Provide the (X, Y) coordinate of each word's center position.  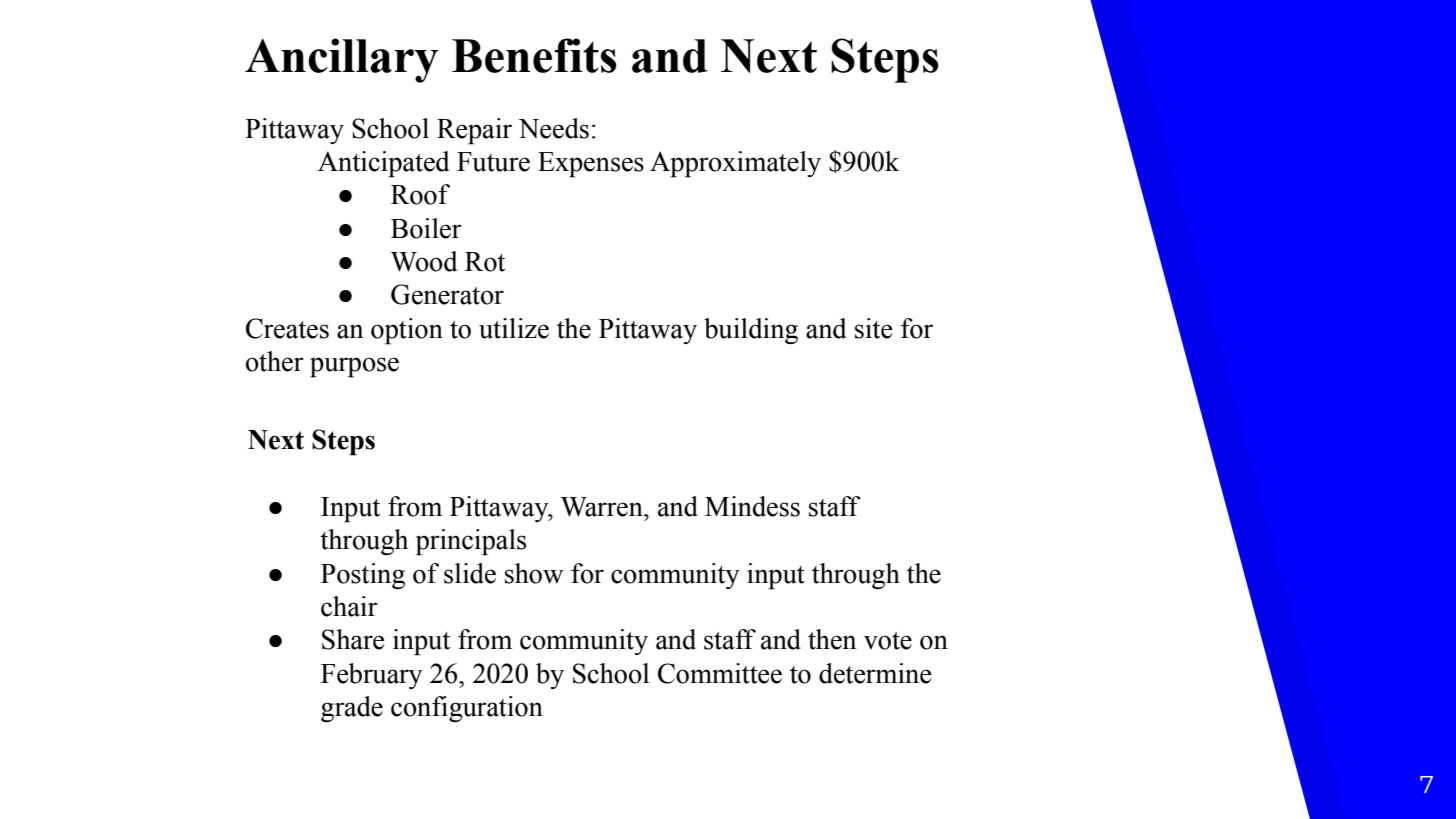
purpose (354, 367)
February (372, 676)
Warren (603, 507)
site (874, 328)
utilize (514, 328)
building (751, 331)
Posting (363, 576)
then (832, 639)
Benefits (534, 55)
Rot (485, 262)
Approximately (735, 164)
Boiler (426, 228)
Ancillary (342, 60)
